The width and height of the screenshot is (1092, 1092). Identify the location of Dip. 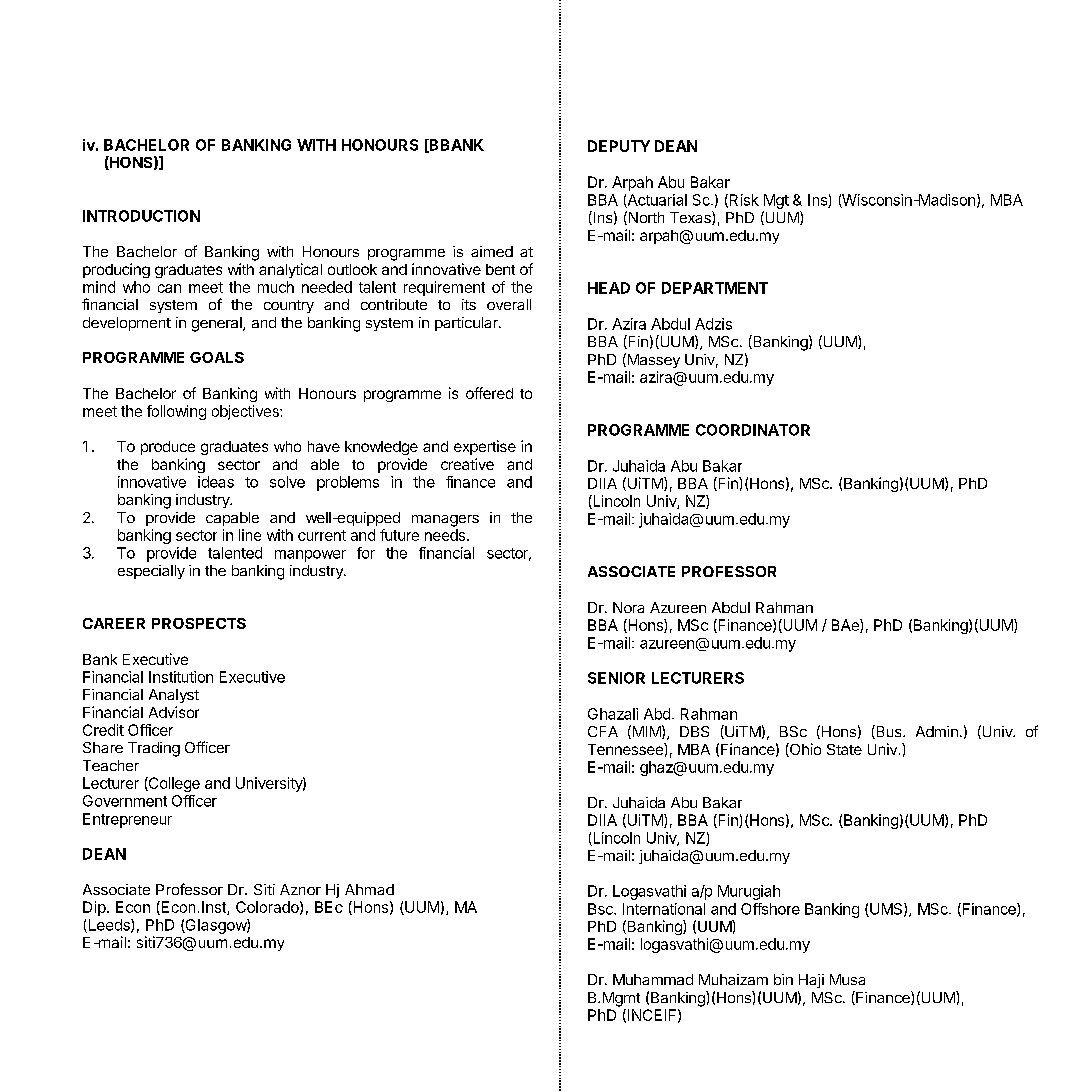
(94, 908).
